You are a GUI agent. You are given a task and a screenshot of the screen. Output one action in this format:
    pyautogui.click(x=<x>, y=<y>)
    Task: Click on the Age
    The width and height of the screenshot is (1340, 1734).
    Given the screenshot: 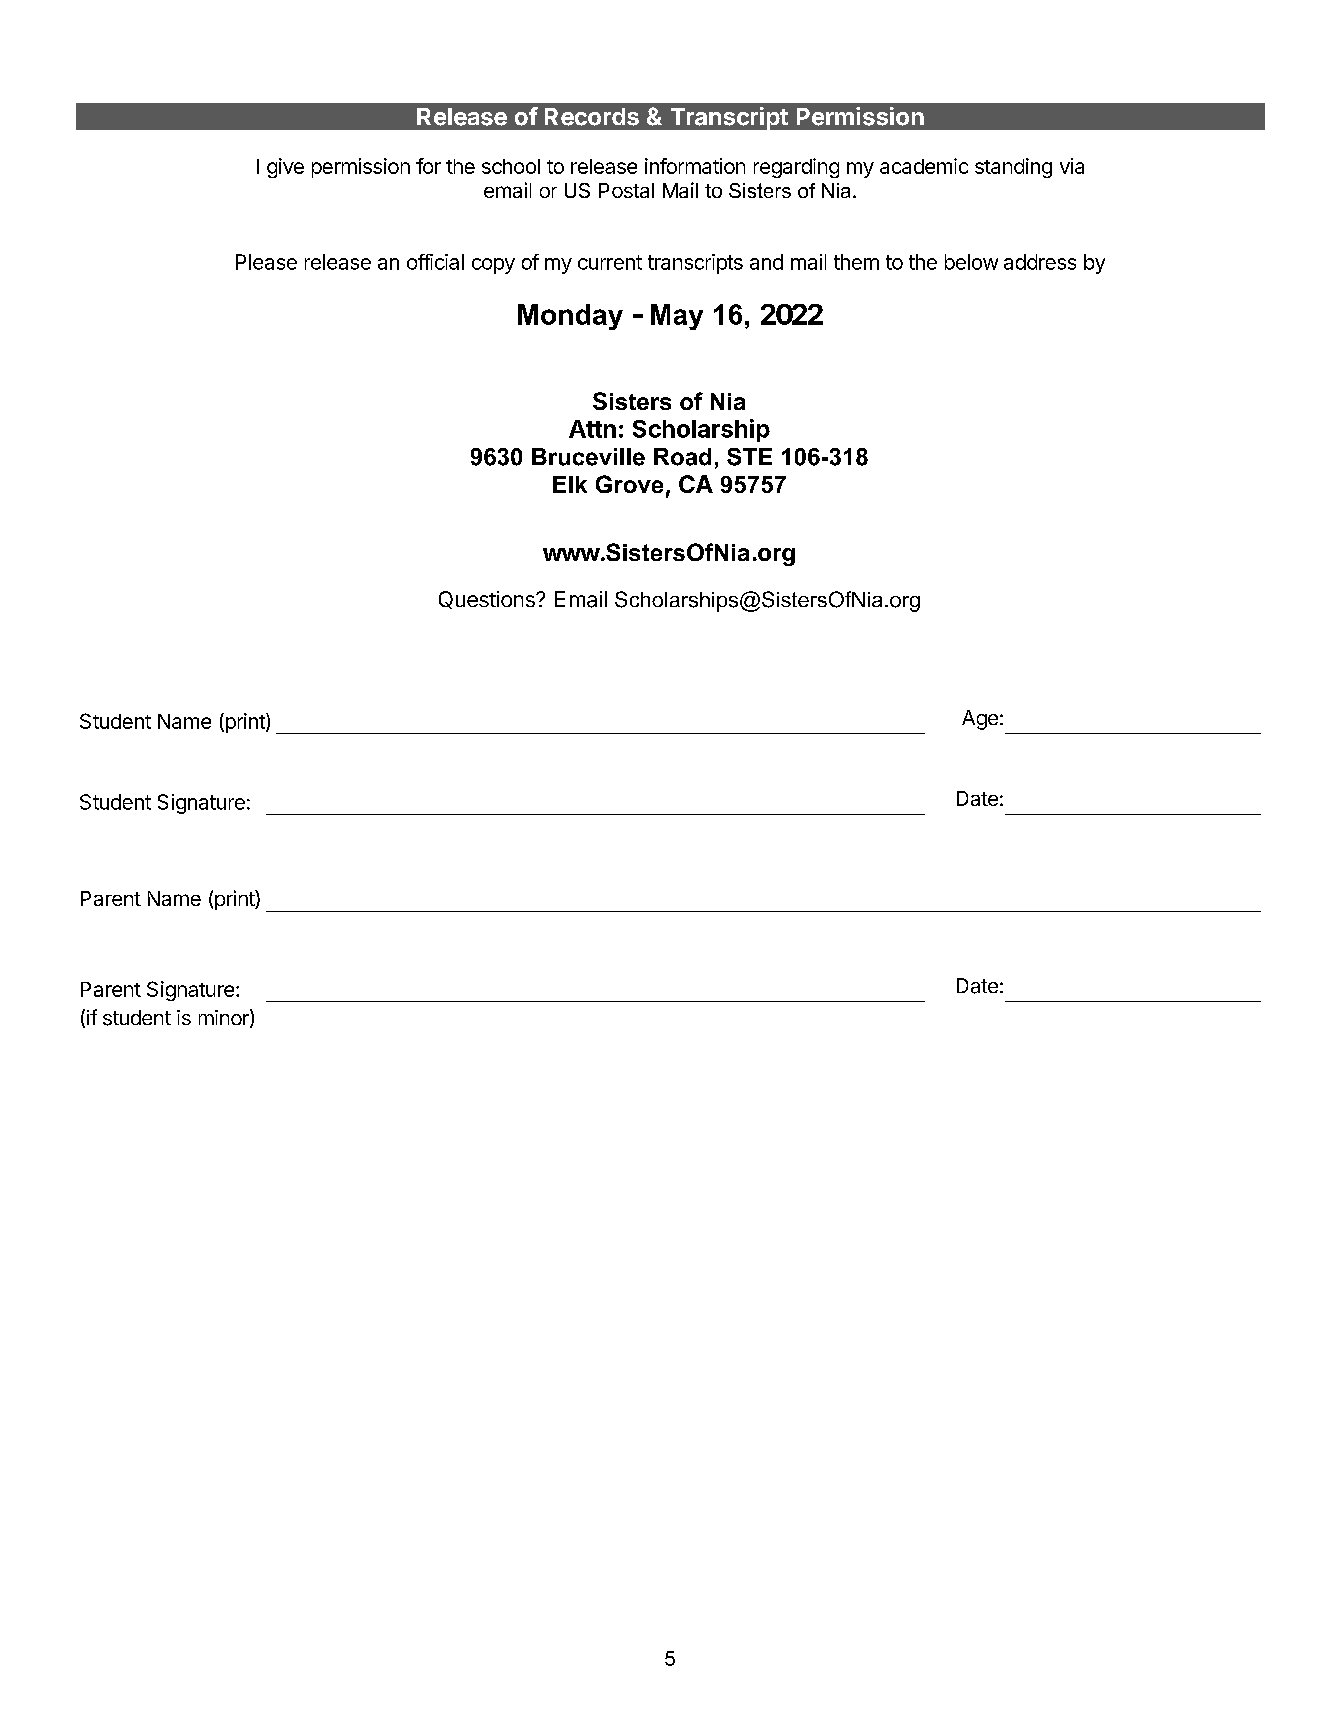 What is the action you would take?
    pyautogui.click(x=980, y=720)
